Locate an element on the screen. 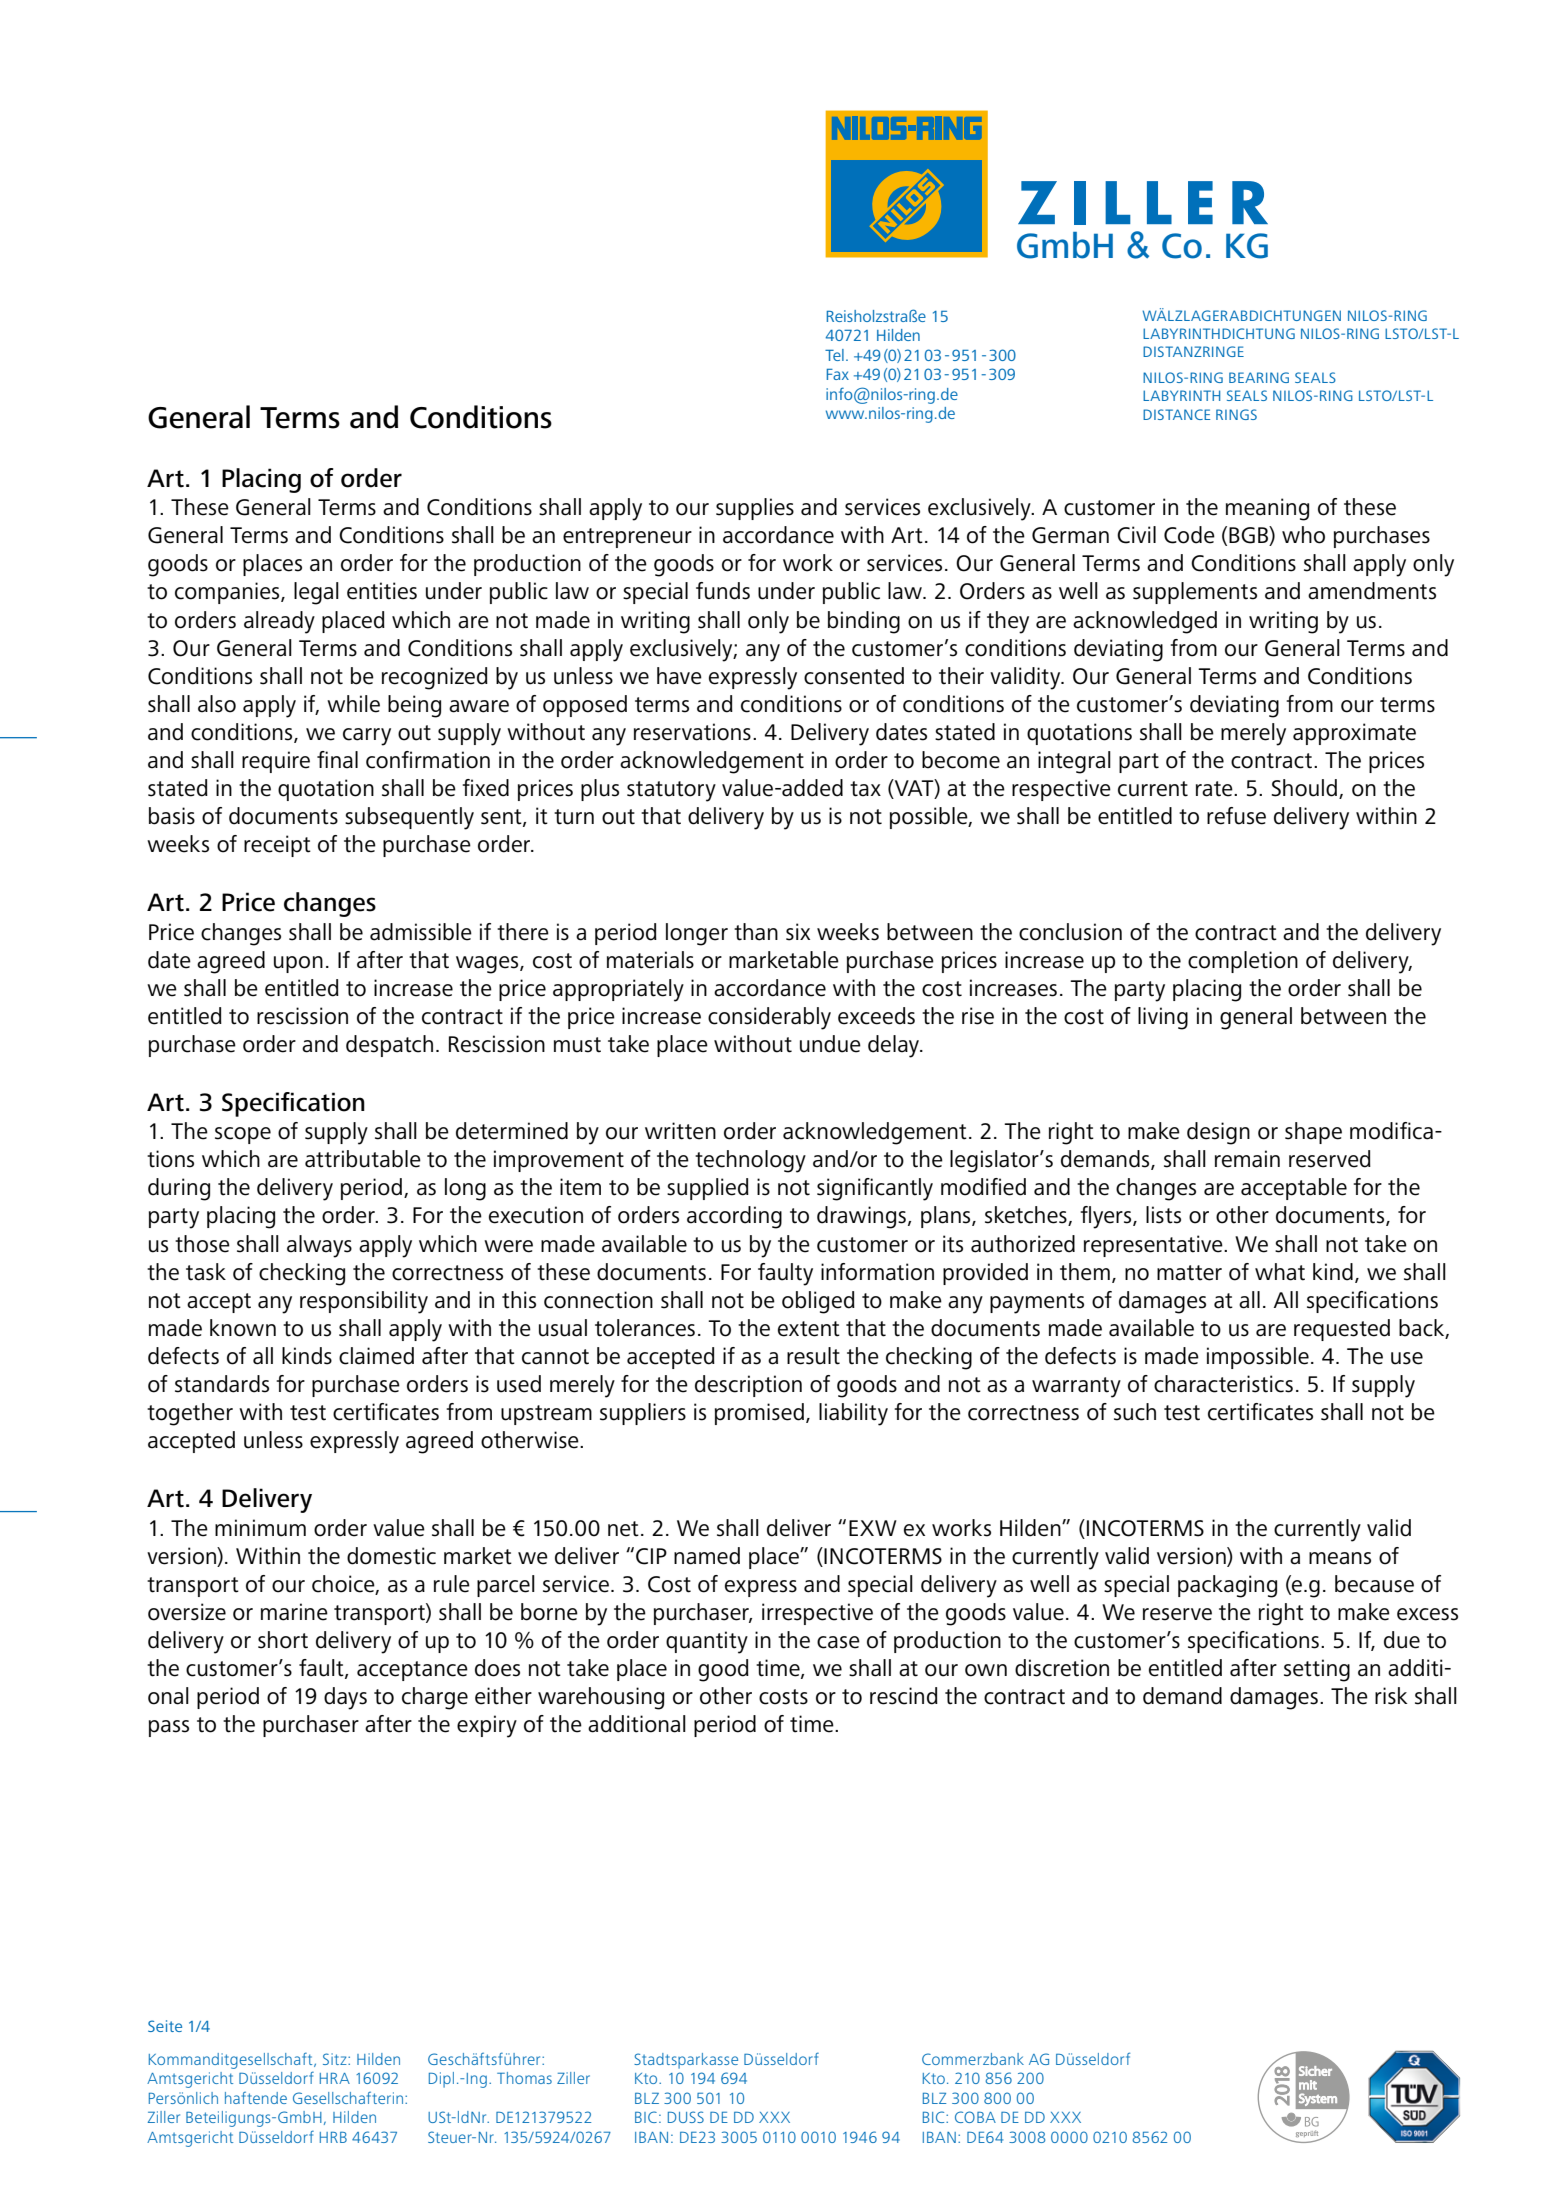 Image resolution: width=1548 pixels, height=2189 pixels. Fax is located at coordinates (838, 374).
